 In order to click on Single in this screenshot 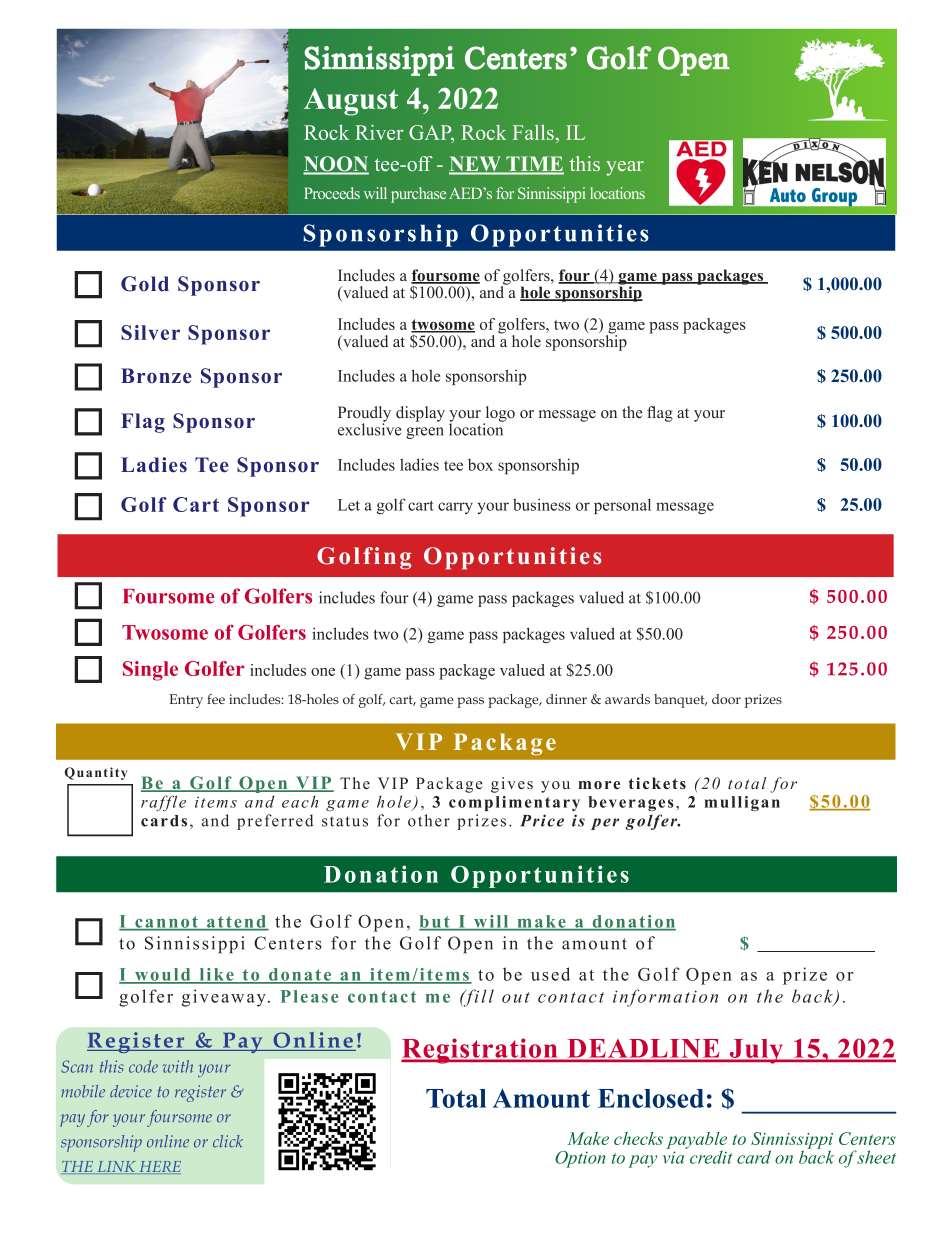, I will do `click(150, 671)`.
